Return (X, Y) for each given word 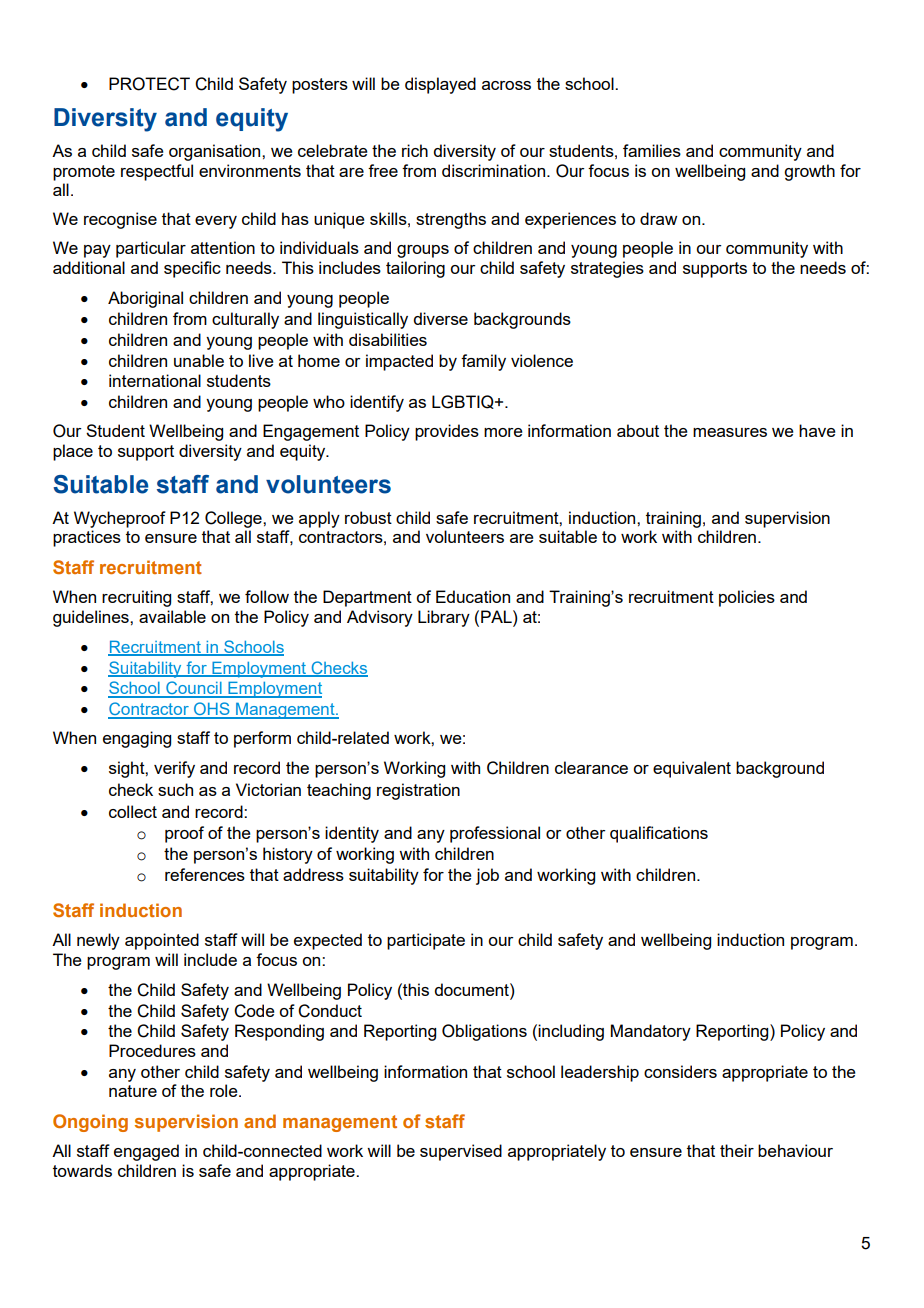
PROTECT (149, 84)
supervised (461, 1152)
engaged (146, 1152)
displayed (440, 85)
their (737, 1150)
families (652, 150)
